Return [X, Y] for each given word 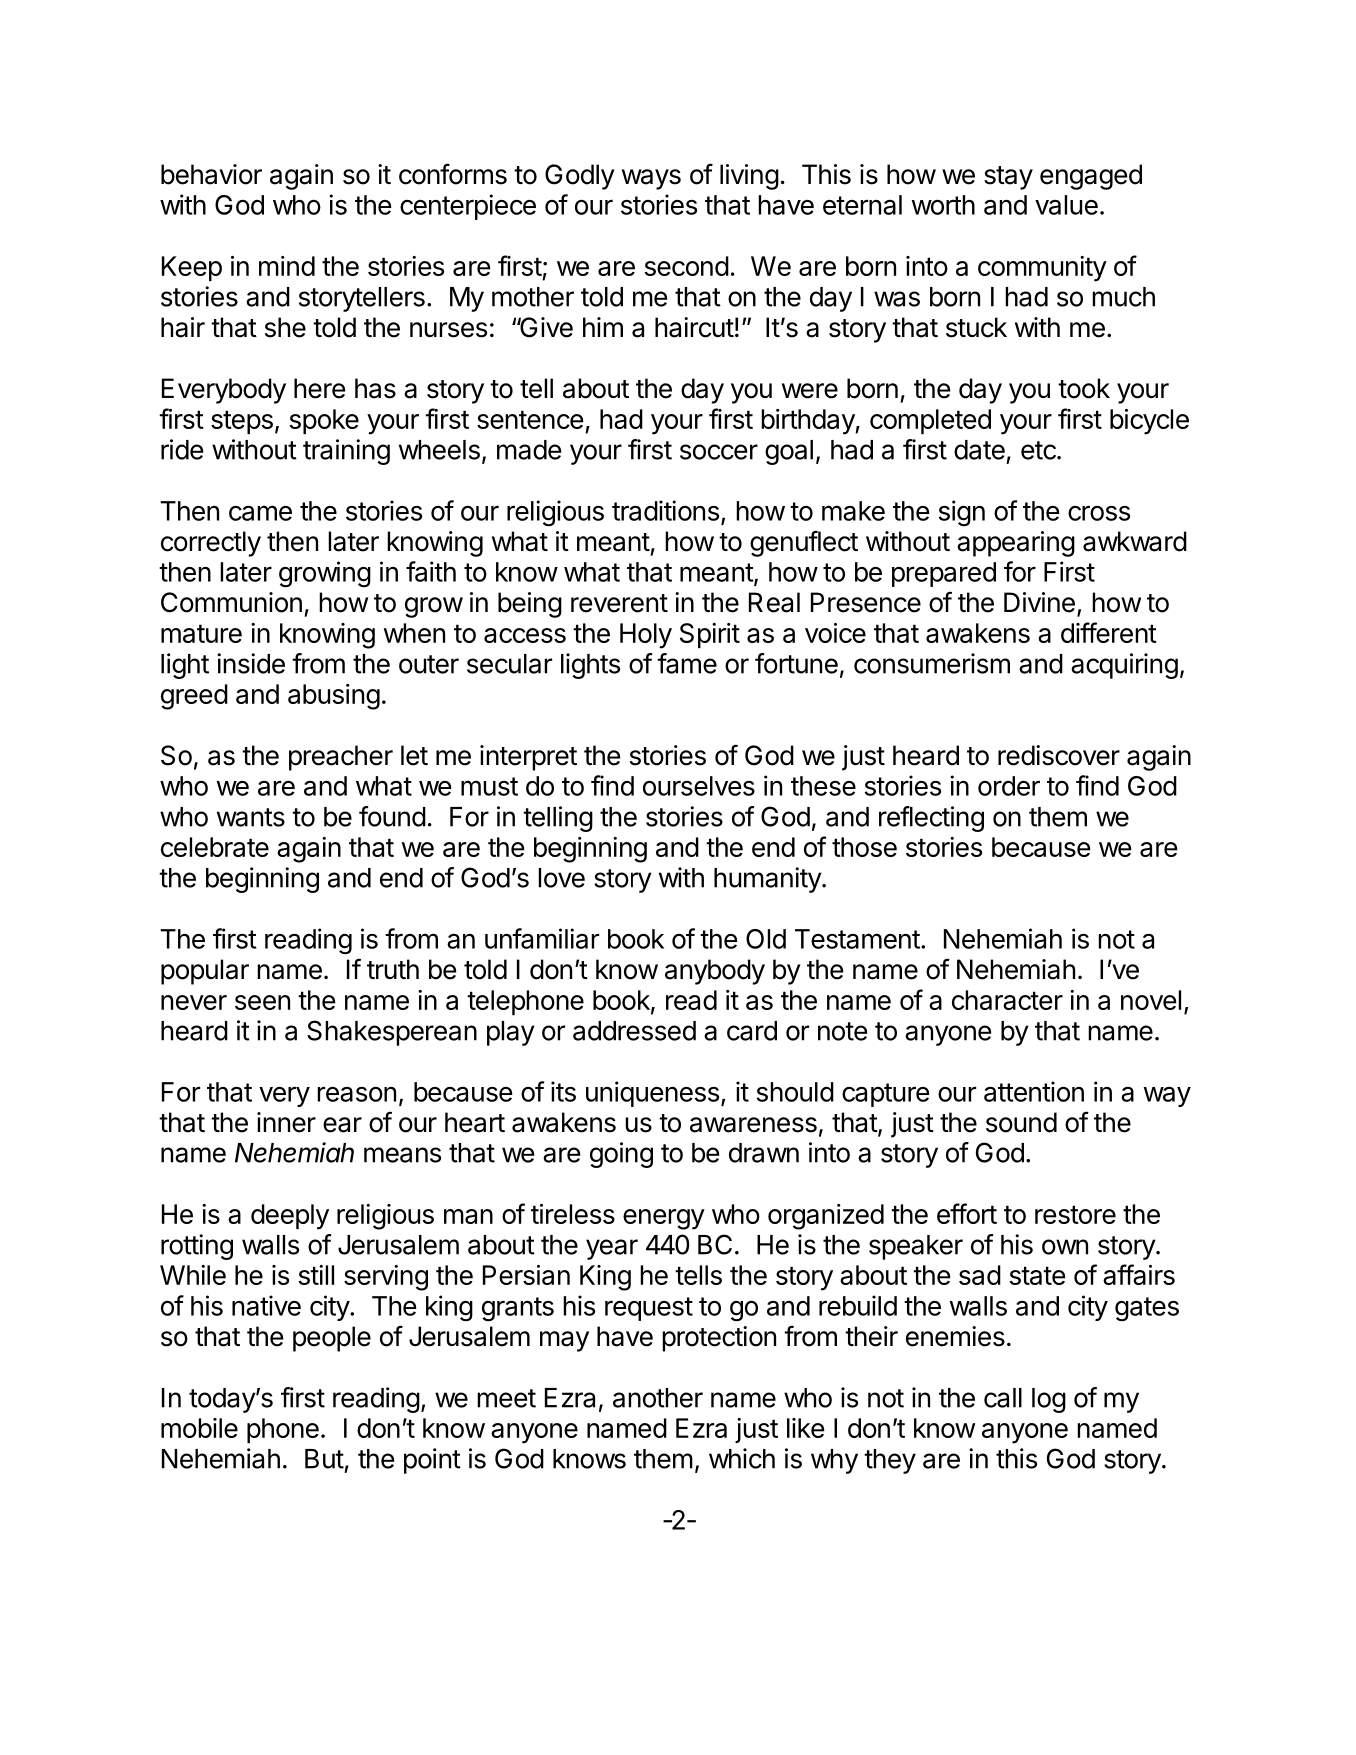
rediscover [1059, 755]
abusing [334, 697]
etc [1039, 450]
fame [687, 663]
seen [262, 1002]
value [1066, 205]
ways [651, 179]
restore [1075, 1214]
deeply [290, 1217]
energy [664, 1219]
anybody [715, 972]
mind [287, 266]
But [324, 1459]
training [346, 452]
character [1007, 1000]
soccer [719, 452]
